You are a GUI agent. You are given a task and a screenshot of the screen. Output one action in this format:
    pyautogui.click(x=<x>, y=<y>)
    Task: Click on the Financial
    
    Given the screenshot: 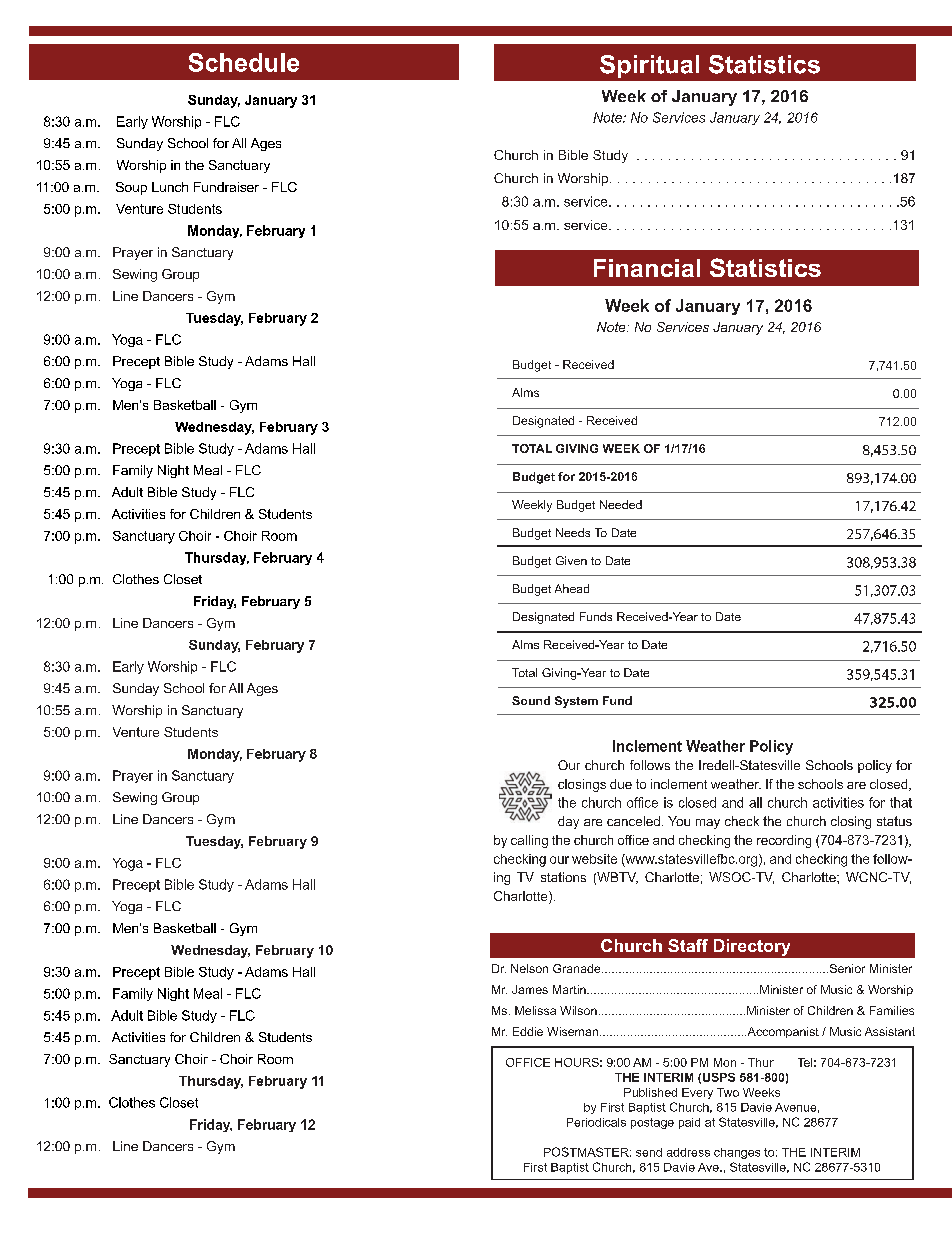 What is the action you would take?
    pyautogui.click(x=647, y=268)
